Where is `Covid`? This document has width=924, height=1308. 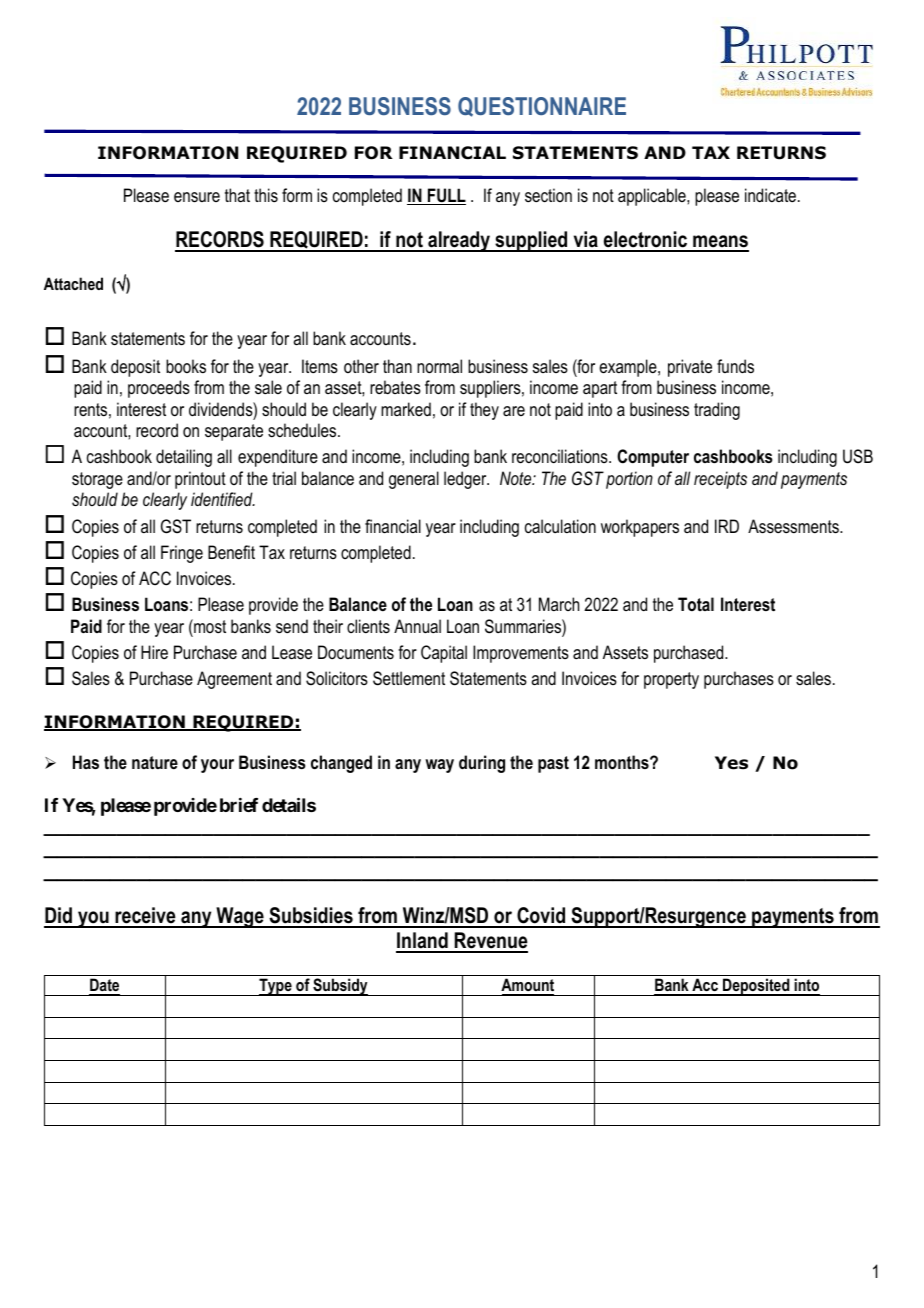 Covid is located at coordinates (541, 917).
